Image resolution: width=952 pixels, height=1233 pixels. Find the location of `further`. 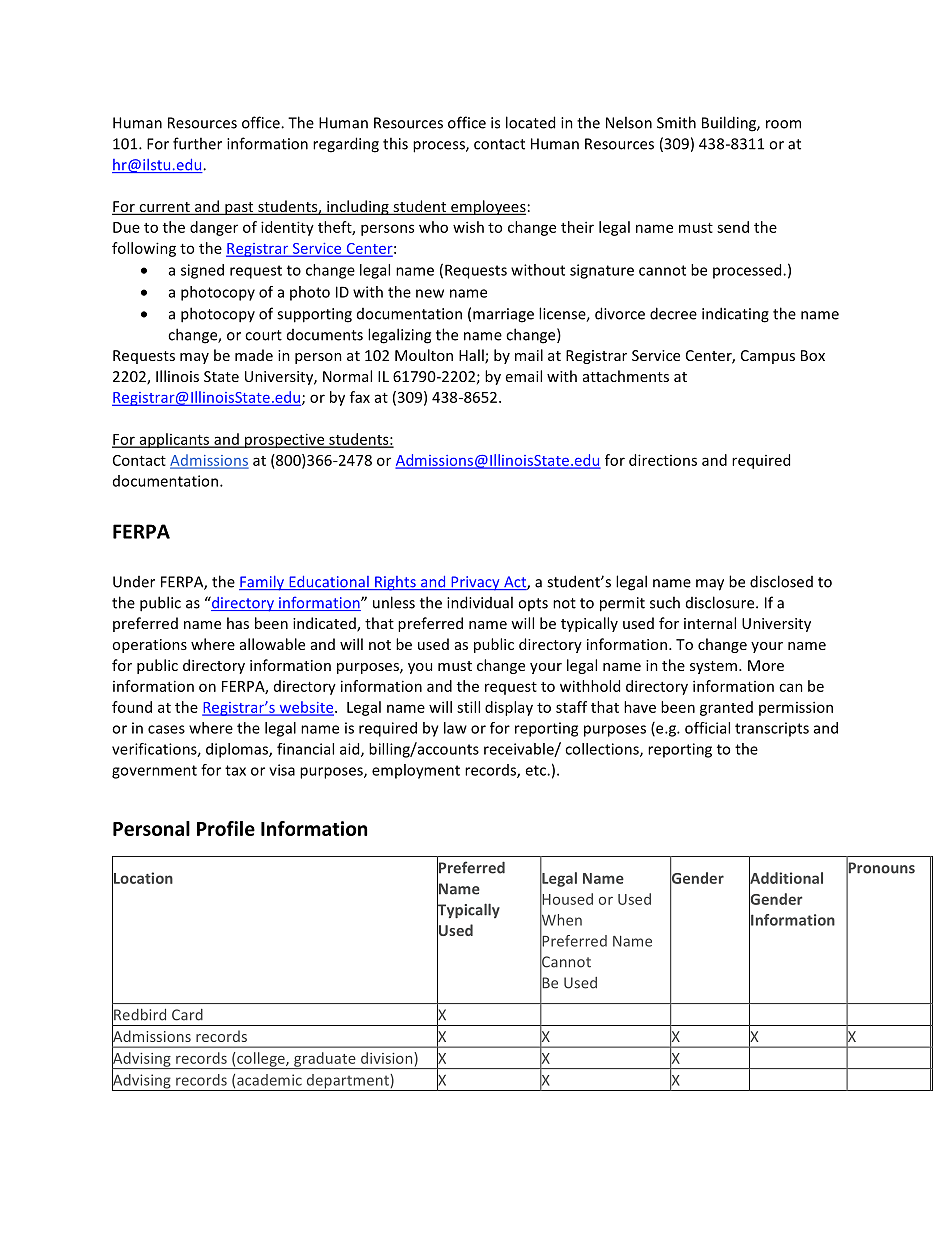

further is located at coordinates (197, 143).
